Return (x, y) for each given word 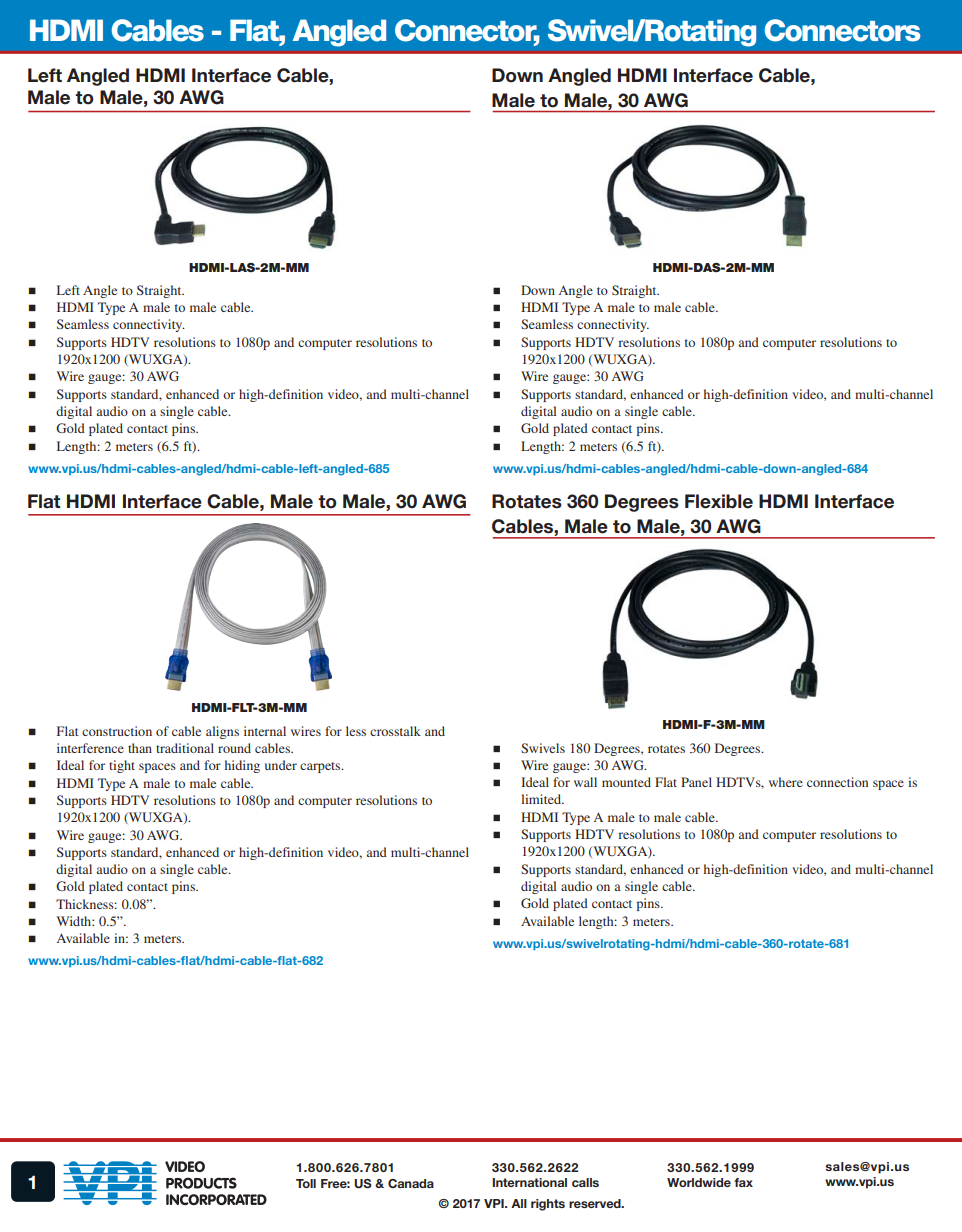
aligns (222, 732)
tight (122, 766)
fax (743, 1182)
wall (585, 782)
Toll (306, 1183)
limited (542, 799)
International (529, 1182)
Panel (696, 782)
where (786, 782)
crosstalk (395, 731)
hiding (242, 766)
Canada (411, 1183)
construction (117, 731)
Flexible (719, 501)
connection (837, 782)
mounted (626, 782)
